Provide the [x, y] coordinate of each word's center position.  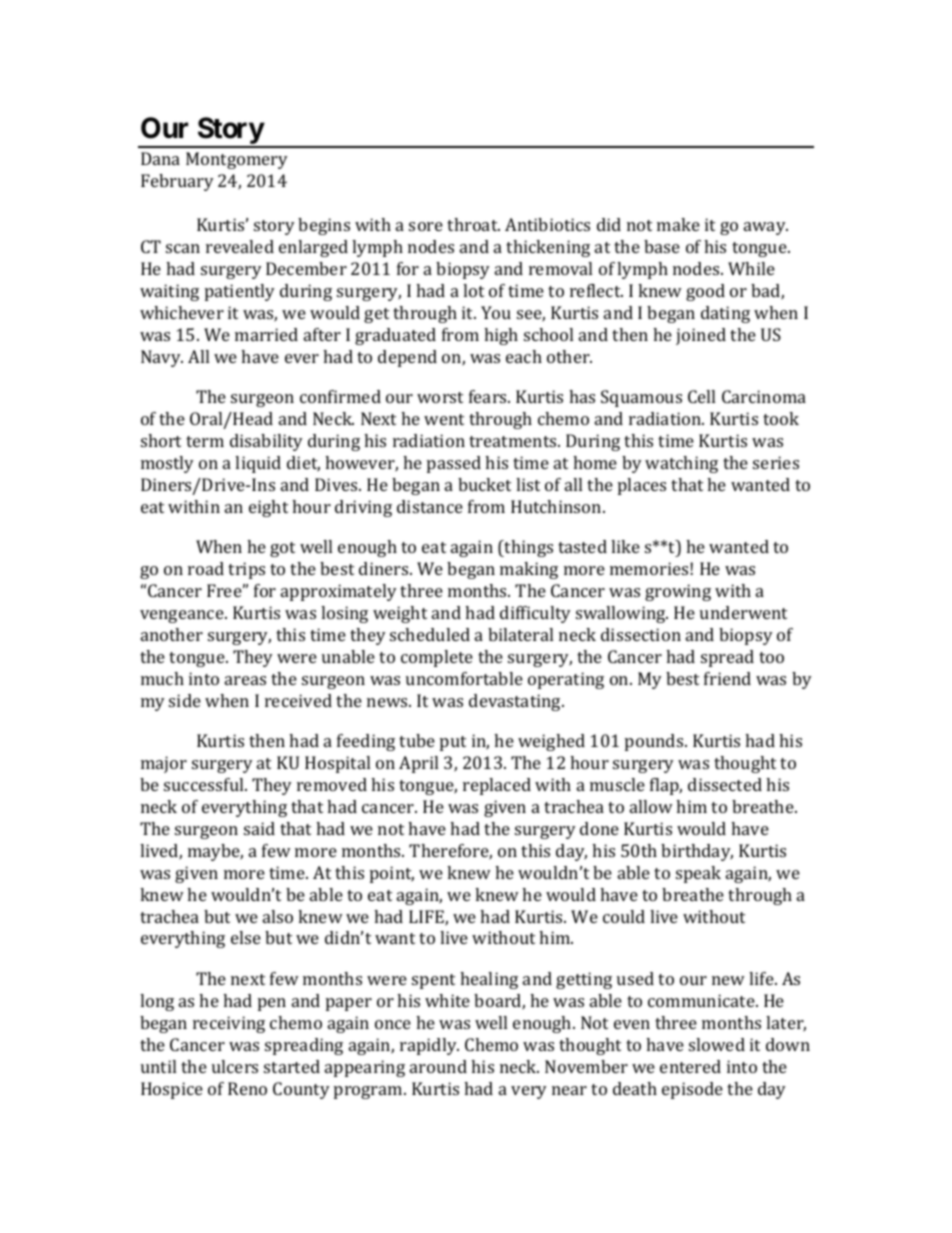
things [528, 548]
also [278, 916]
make [678, 224]
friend [727, 678]
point [392, 874]
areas [245, 680]
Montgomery [237, 160]
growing [678, 592]
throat [473, 224]
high [501, 336]
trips [246, 570]
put [453, 743]
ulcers [235, 1066]
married [266, 334]
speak [698, 874]
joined [701, 336]
